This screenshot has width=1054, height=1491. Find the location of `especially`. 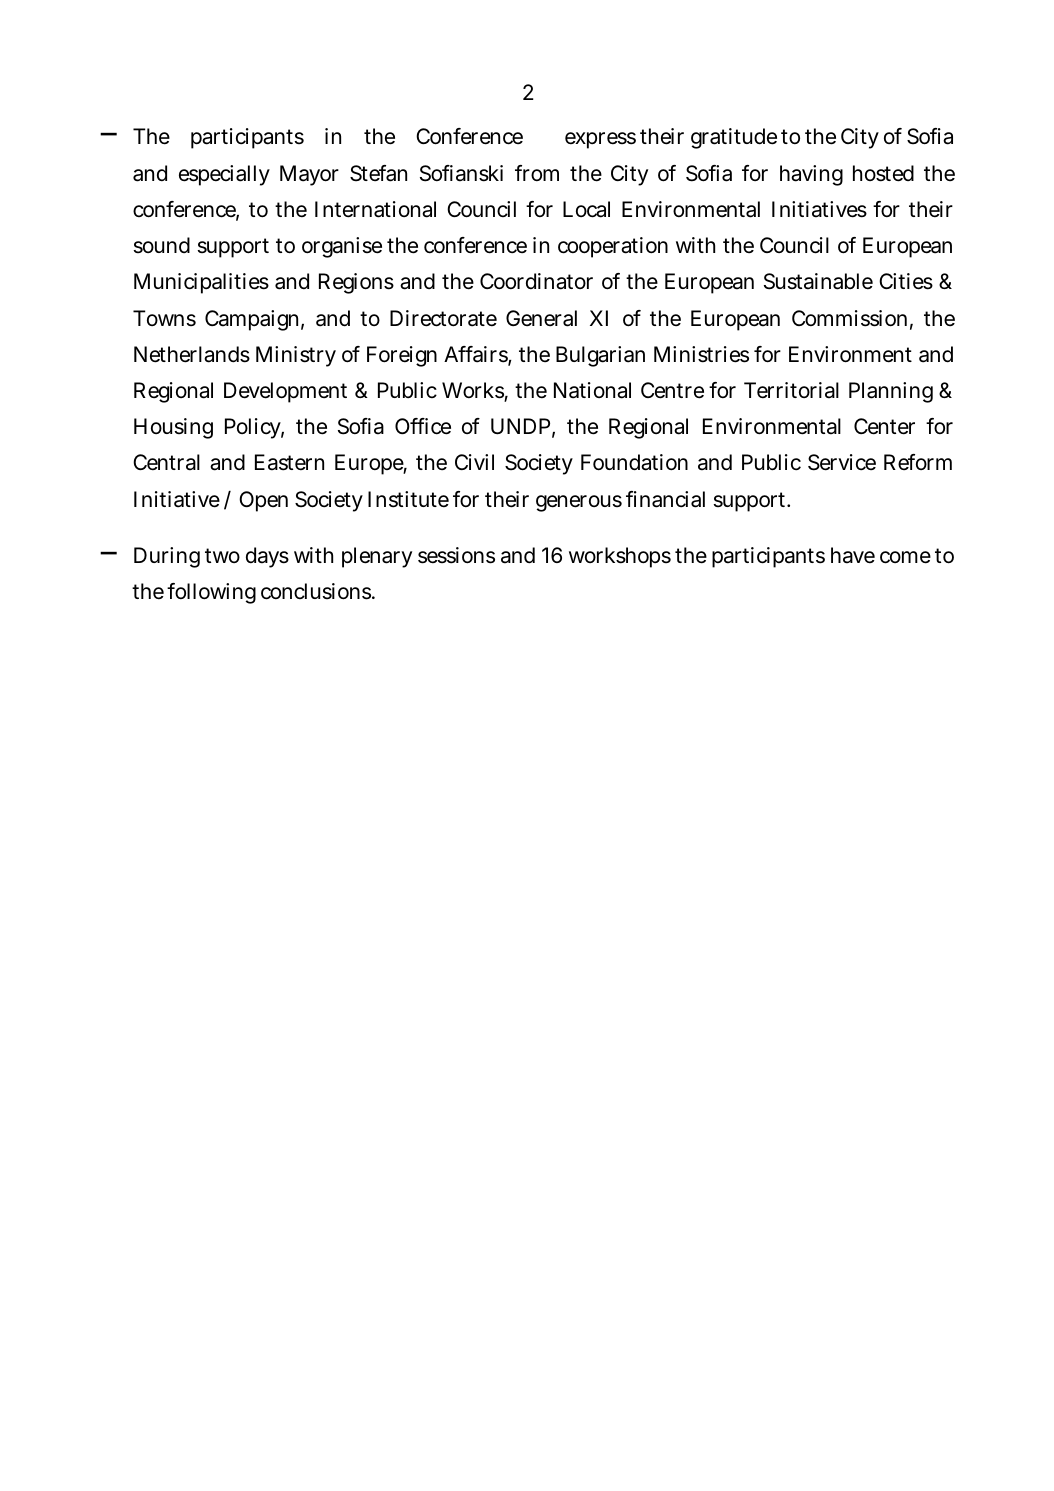

especially is located at coordinates (224, 175).
